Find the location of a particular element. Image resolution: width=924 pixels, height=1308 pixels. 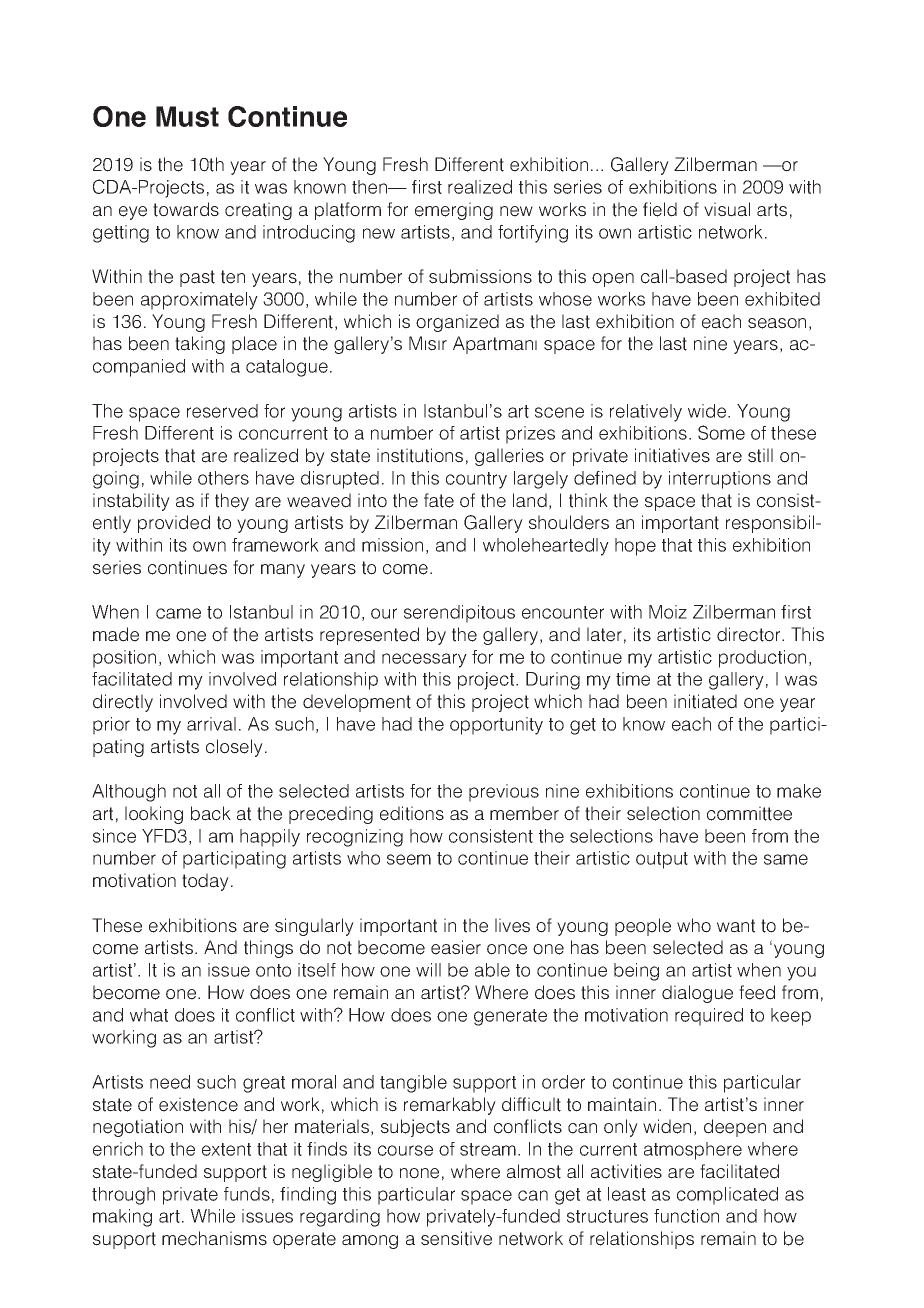

initiated is located at coordinates (705, 701).
